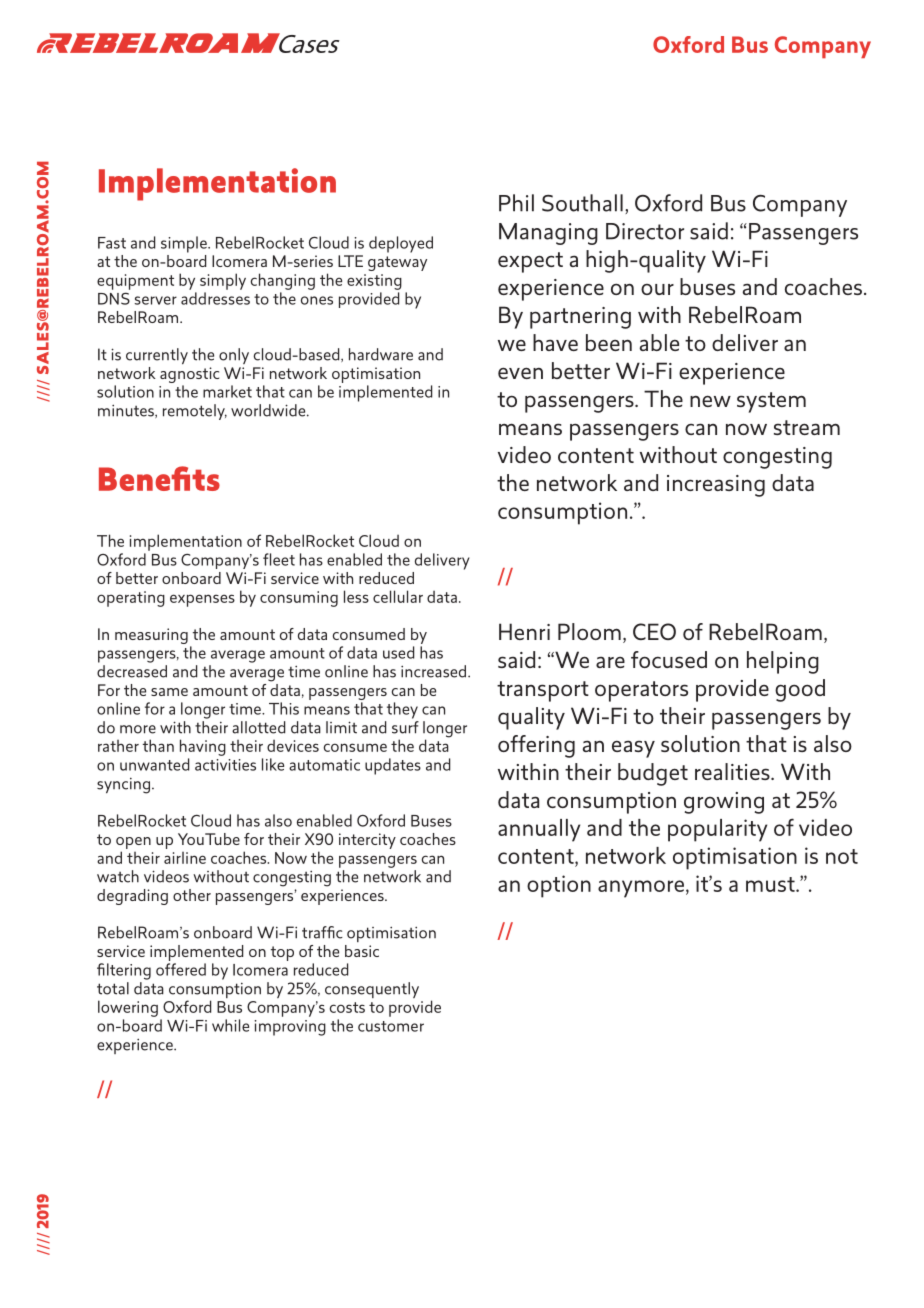 The image size is (924, 1308). What do you see at coordinates (783, 662) in the screenshot?
I see `helping` at bounding box center [783, 662].
